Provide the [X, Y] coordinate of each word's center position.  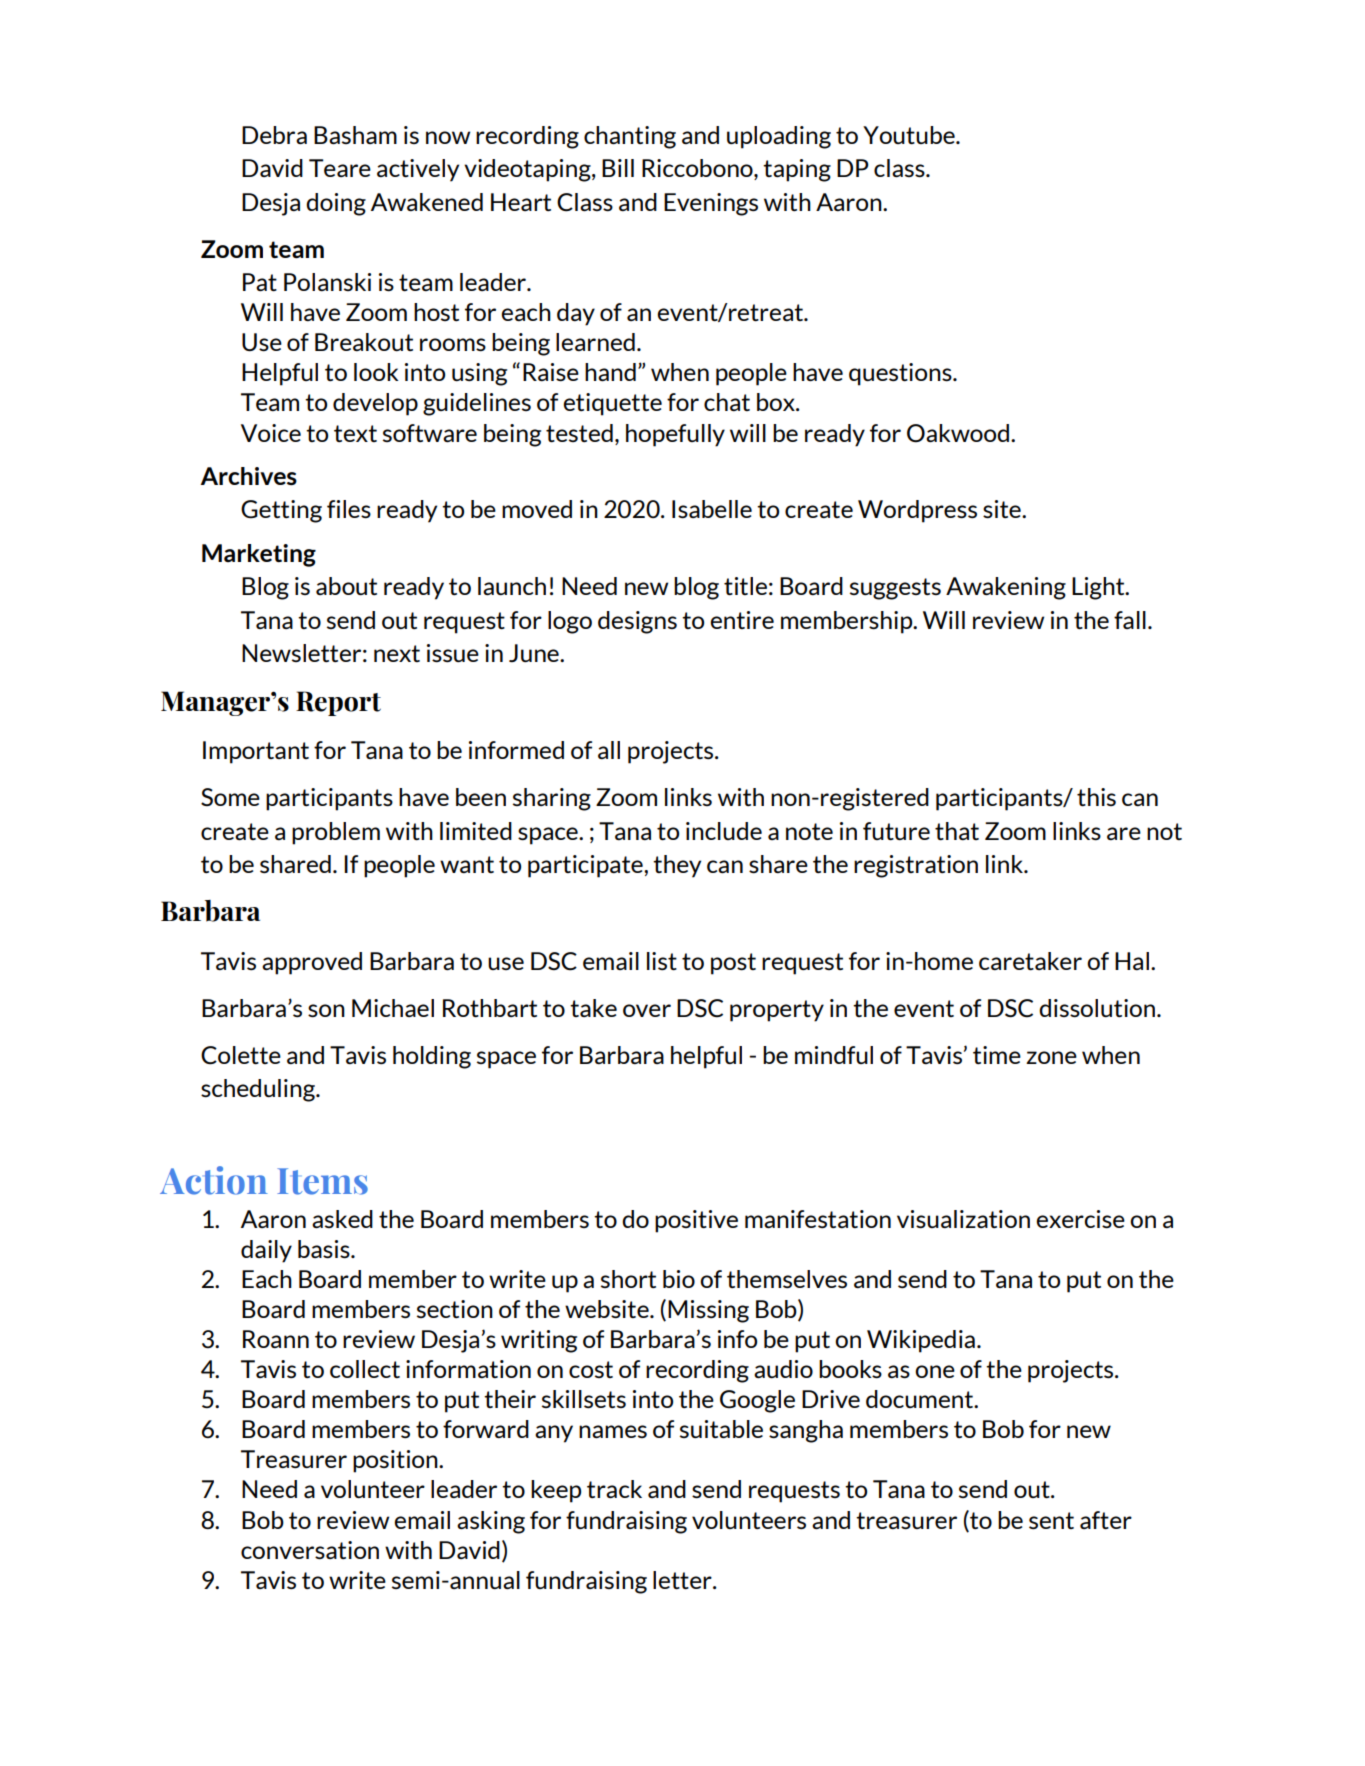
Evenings [711, 204]
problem [336, 833]
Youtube [910, 135]
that [957, 831]
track [614, 1489]
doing [336, 204]
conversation [310, 1550]
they [677, 866]
